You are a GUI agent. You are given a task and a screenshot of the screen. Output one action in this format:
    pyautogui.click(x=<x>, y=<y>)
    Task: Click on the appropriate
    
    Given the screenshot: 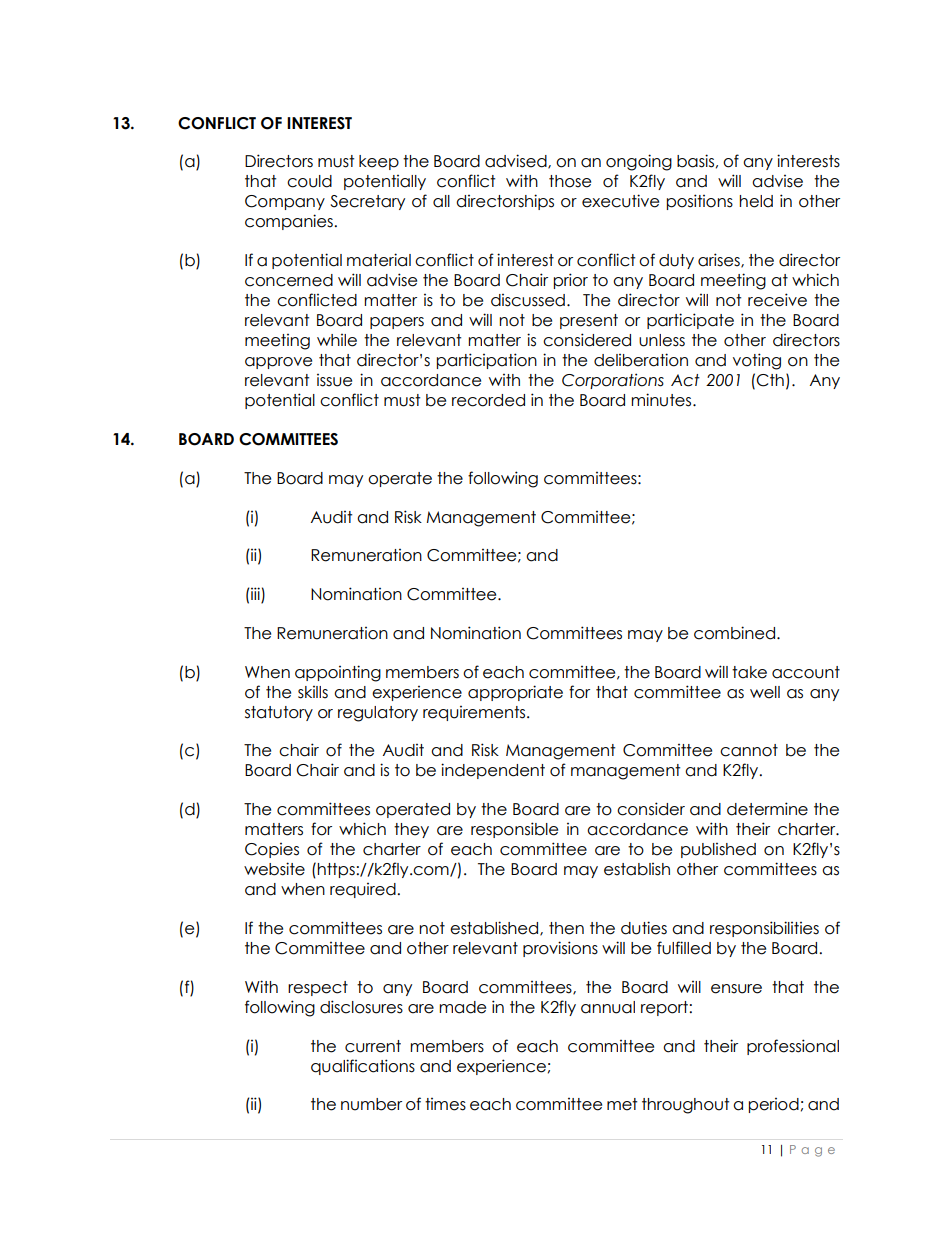 What is the action you would take?
    pyautogui.click(x=515, y=693)
